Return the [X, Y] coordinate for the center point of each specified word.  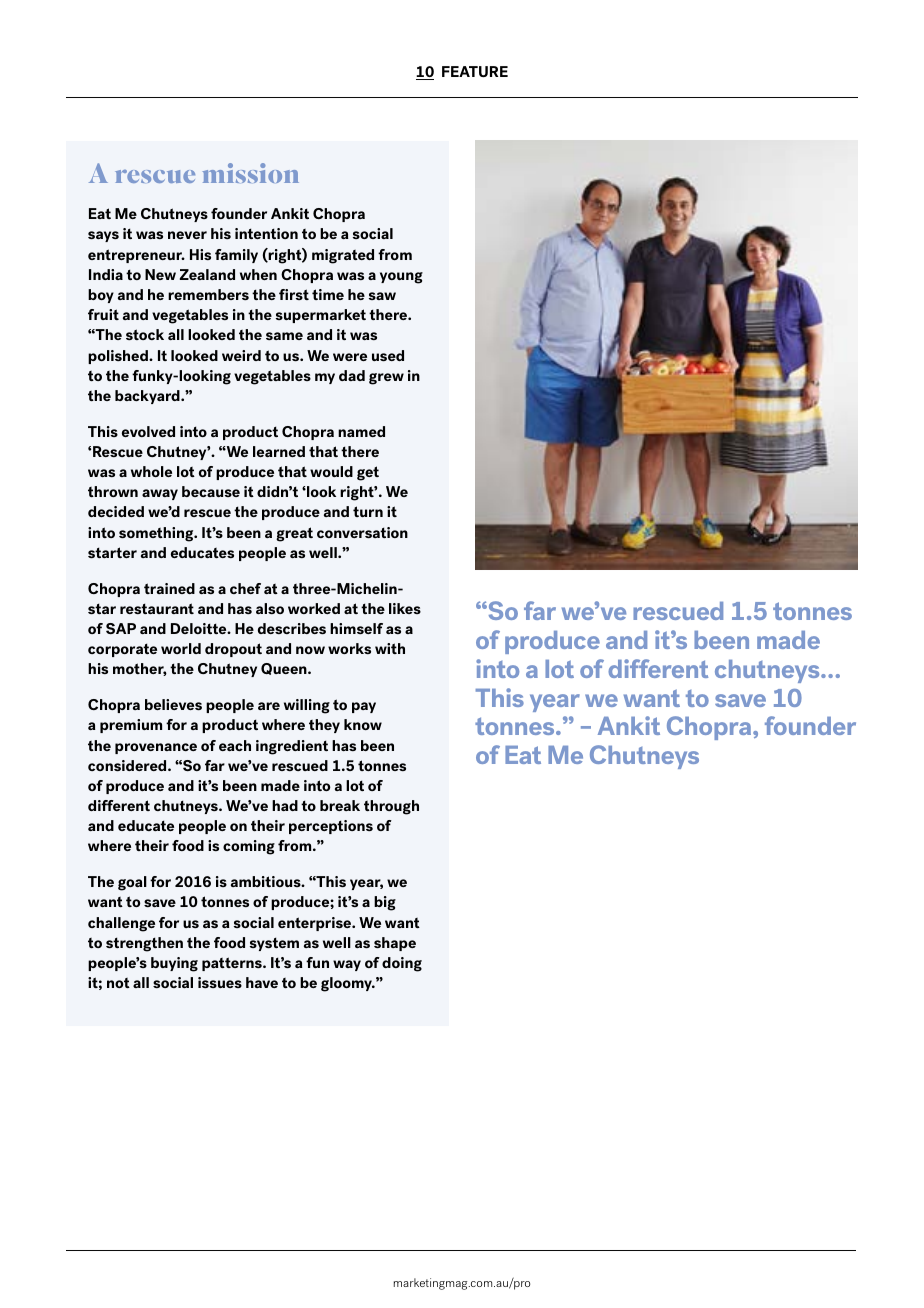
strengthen [144, 944]
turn [368, 511]
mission [251, 173]
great [294, 534]
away [160, 494]
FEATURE [475, 71]
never [187, 235]
